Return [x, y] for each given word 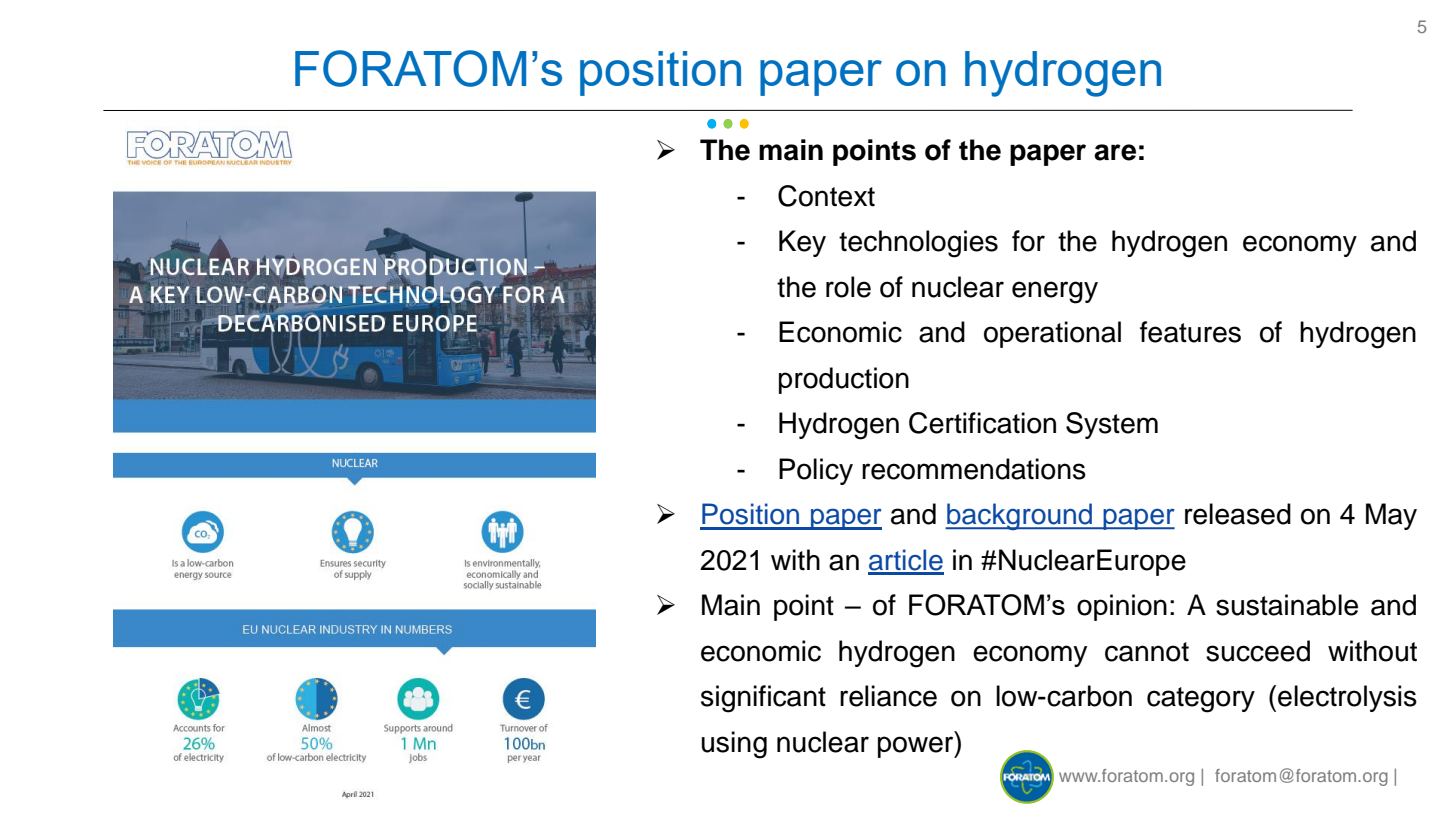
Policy [816, 471]
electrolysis [1347, 698]
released [1238, 514]
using [734, 745]
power [917, 747]
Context [826, 196]
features [1190, 332]
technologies [918, 244]
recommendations [974, 469]
